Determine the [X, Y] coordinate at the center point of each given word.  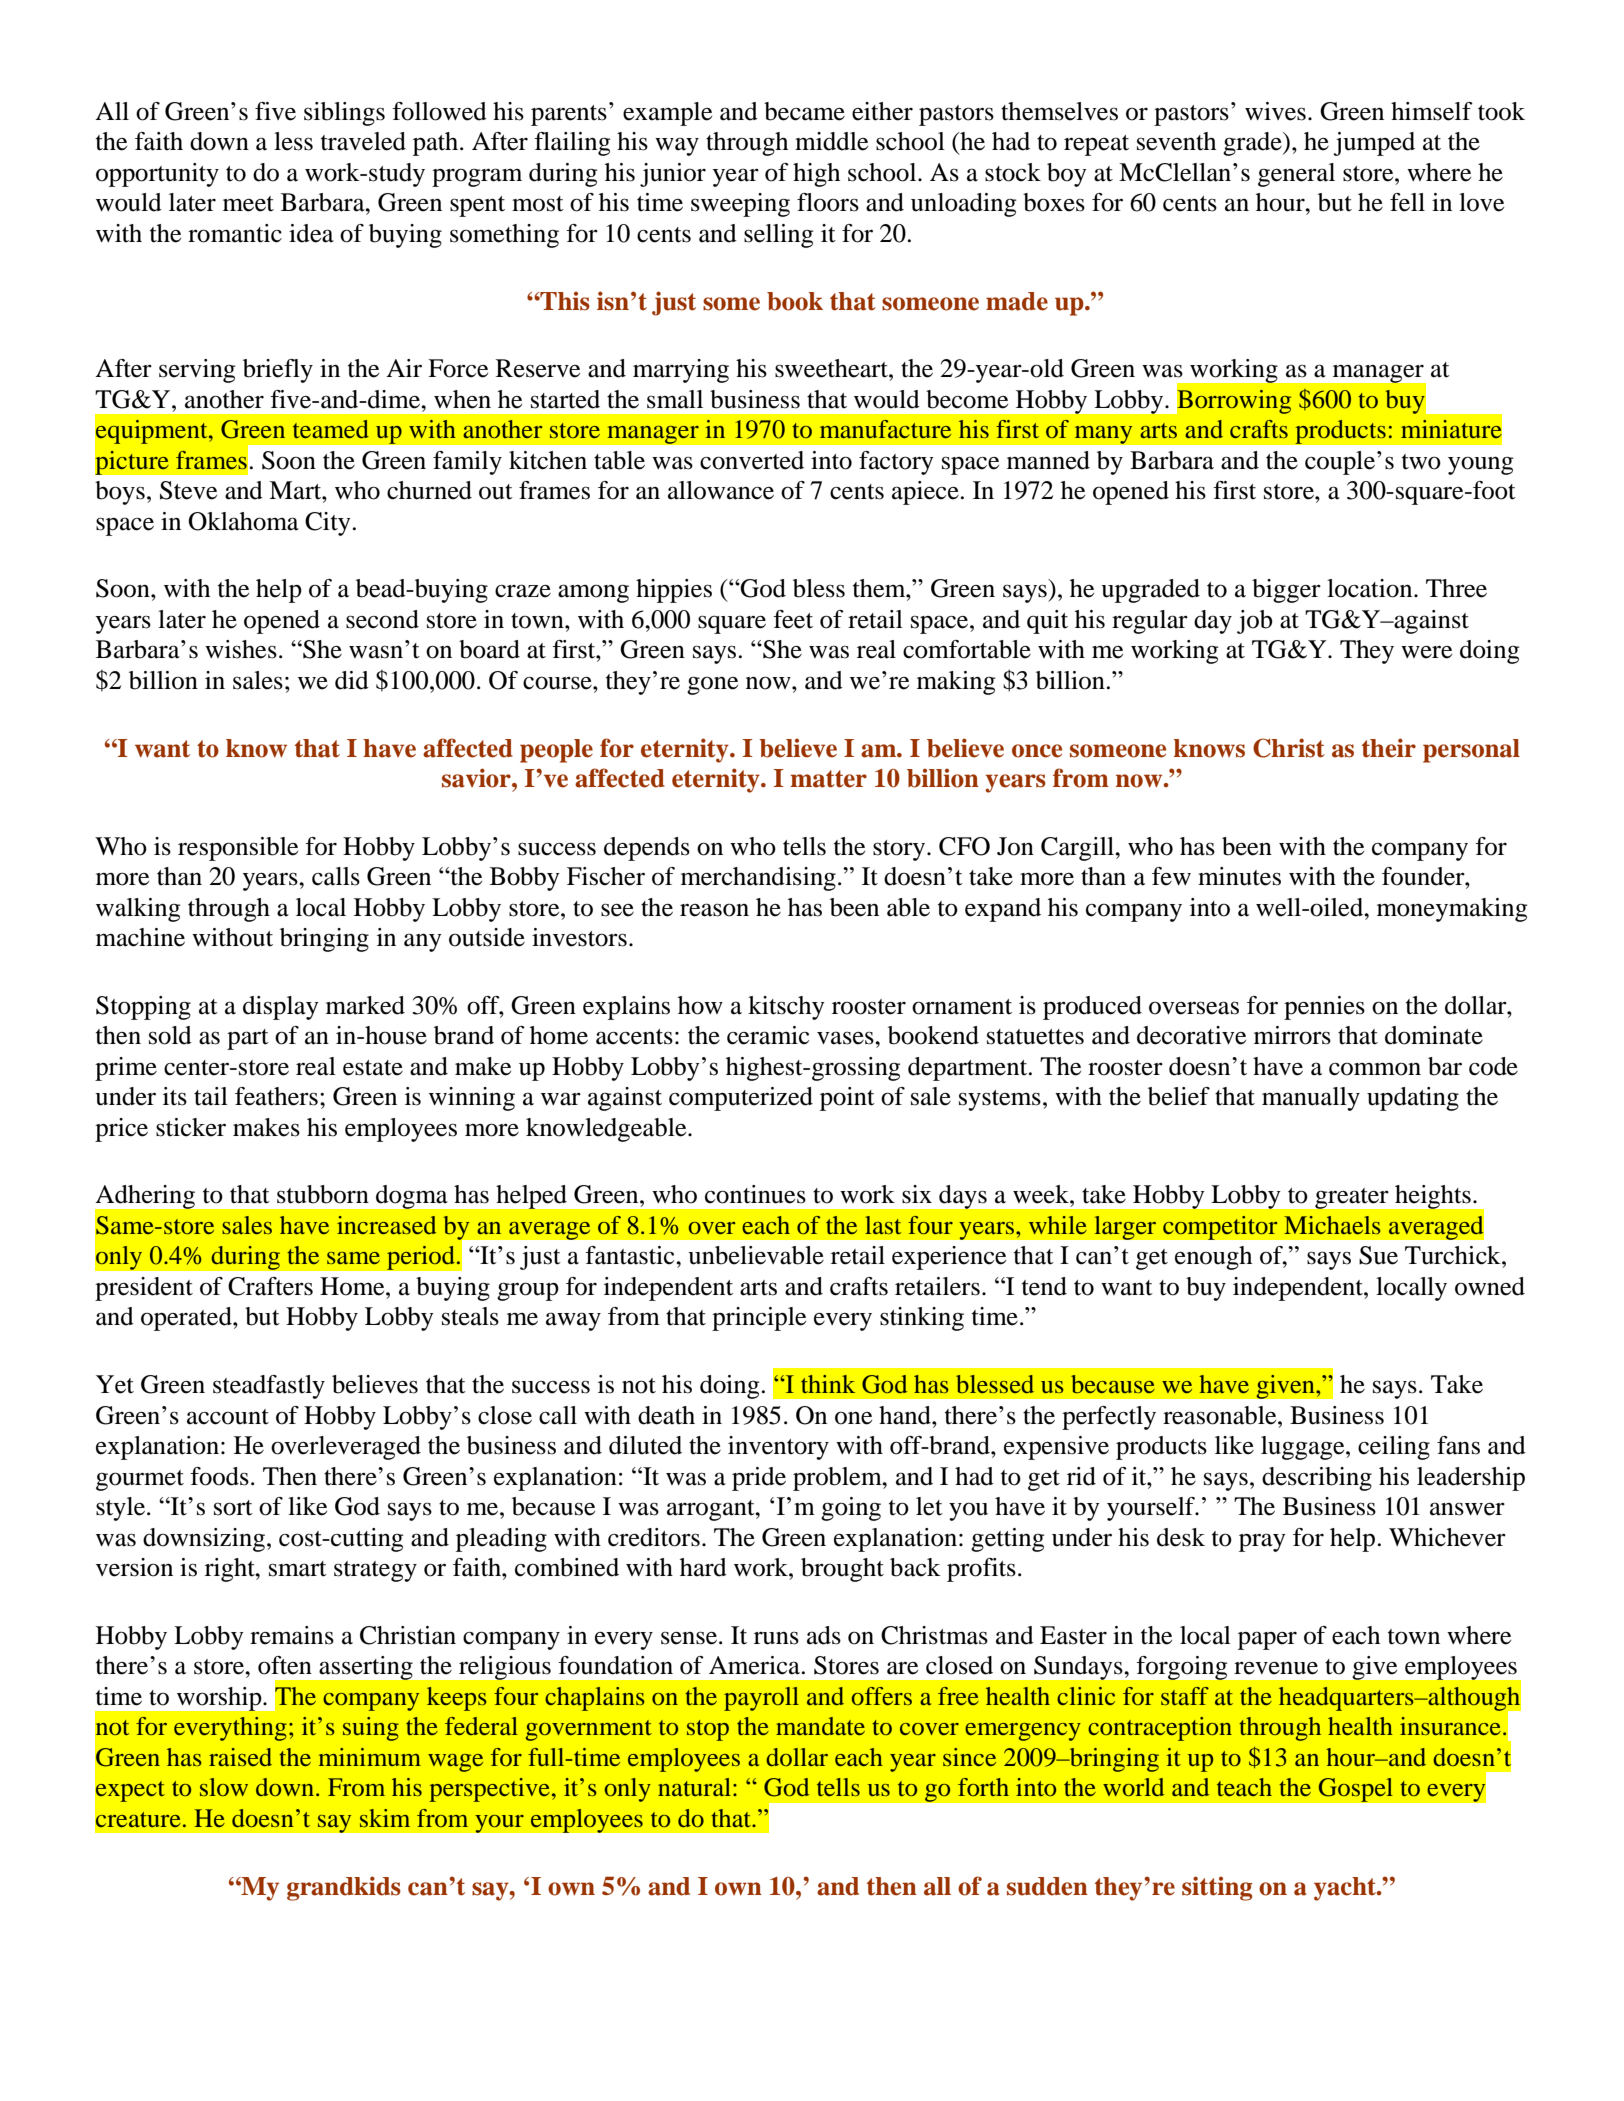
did [352, 680]
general [1296, 175]
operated [187, 1319]
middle [831, 141]
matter [828, 779]
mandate [820, 1726]
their [1389, 748]
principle [759, 1319]
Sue [1378, 1255]
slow [224, 1787]
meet [248, 204]
